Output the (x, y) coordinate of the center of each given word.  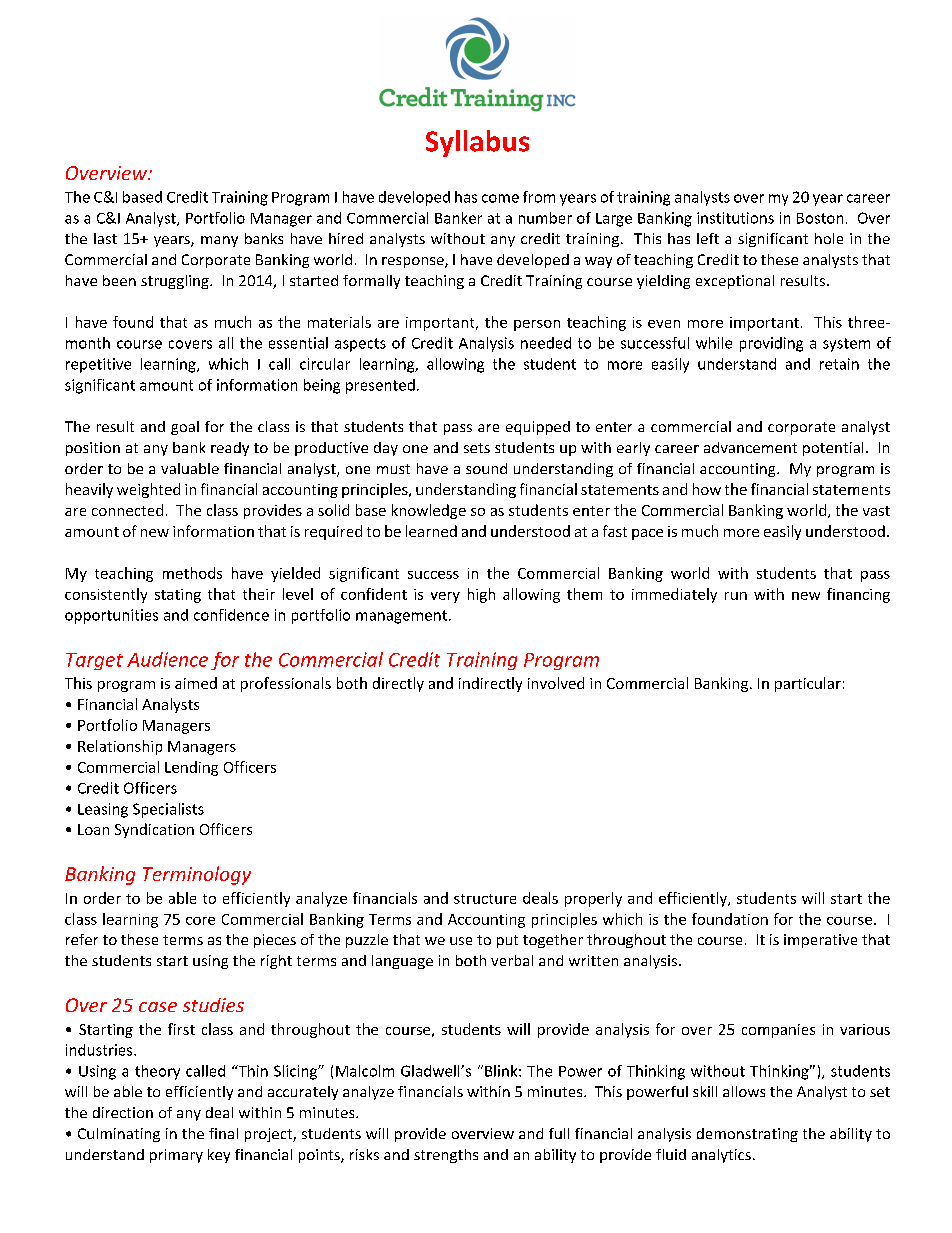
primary (176, 1156)
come (500, 198)
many (219, 241)
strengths (446, 1156)
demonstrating (747, 1135)
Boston (820, 218)
